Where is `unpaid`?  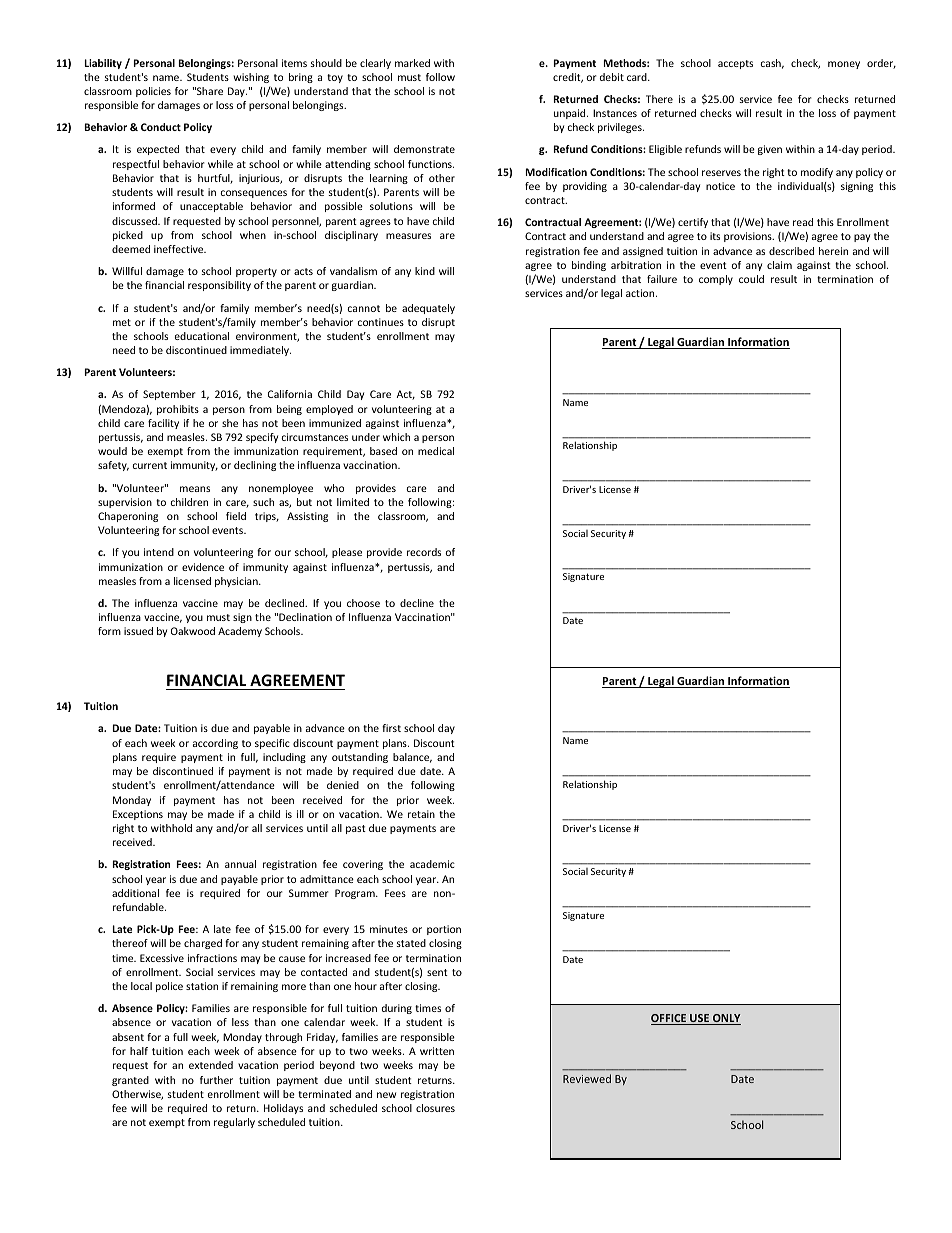
unpaid is located at coordinates (571, 114).
